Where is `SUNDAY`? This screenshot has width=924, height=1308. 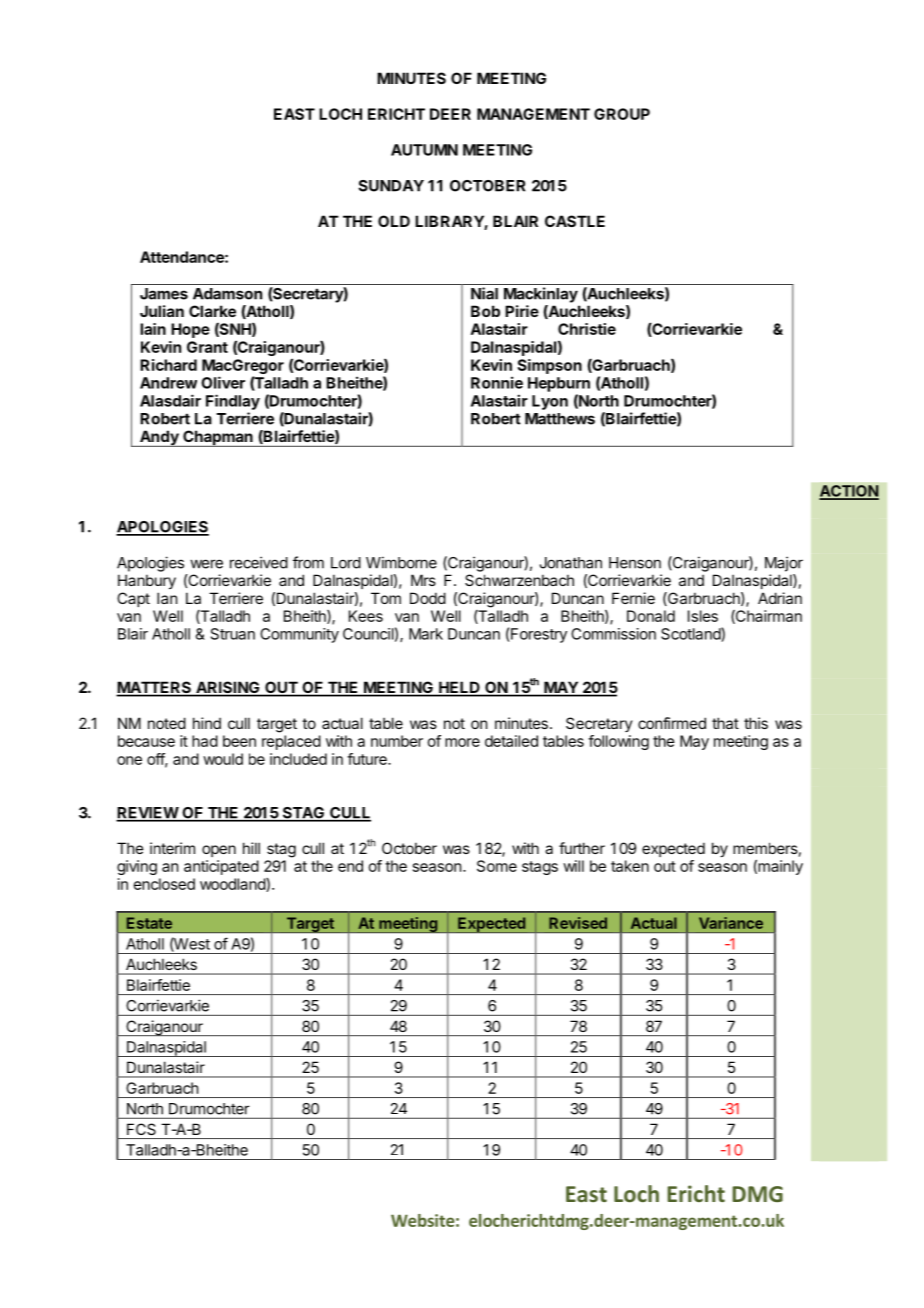 SUNDAY is located at coordinates (391, 186).
